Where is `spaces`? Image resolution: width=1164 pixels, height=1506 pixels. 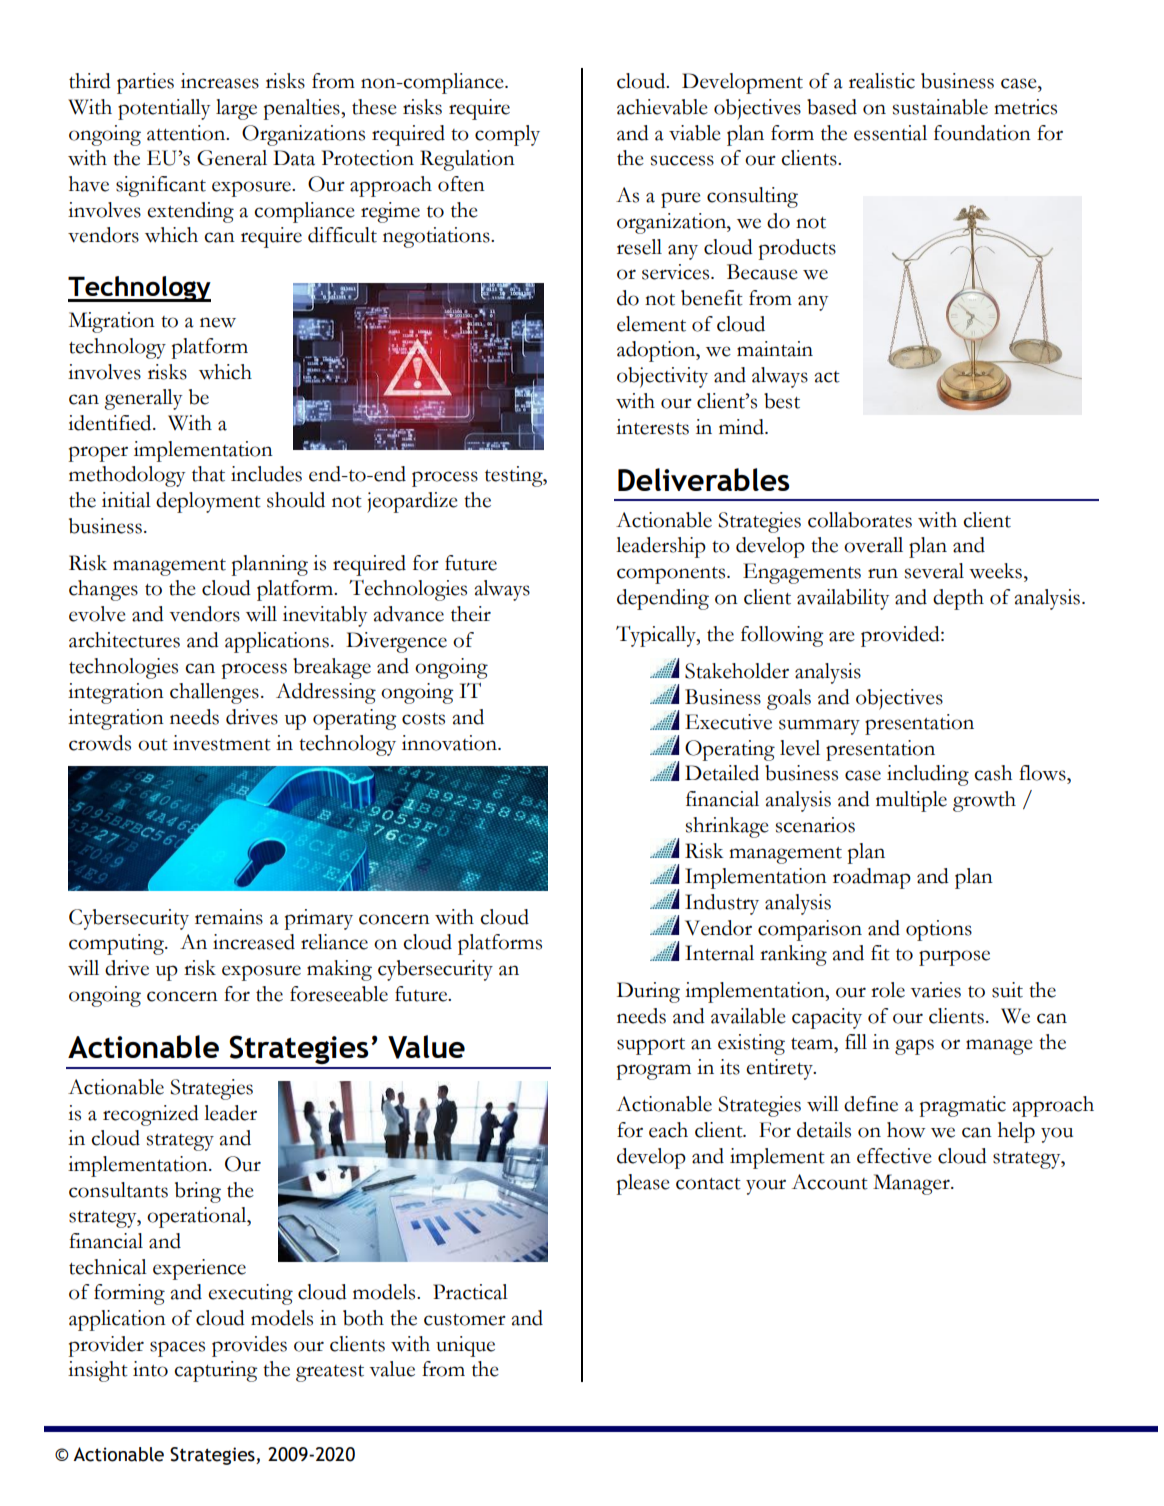
spaces is located at coordinates (177, 1349).
